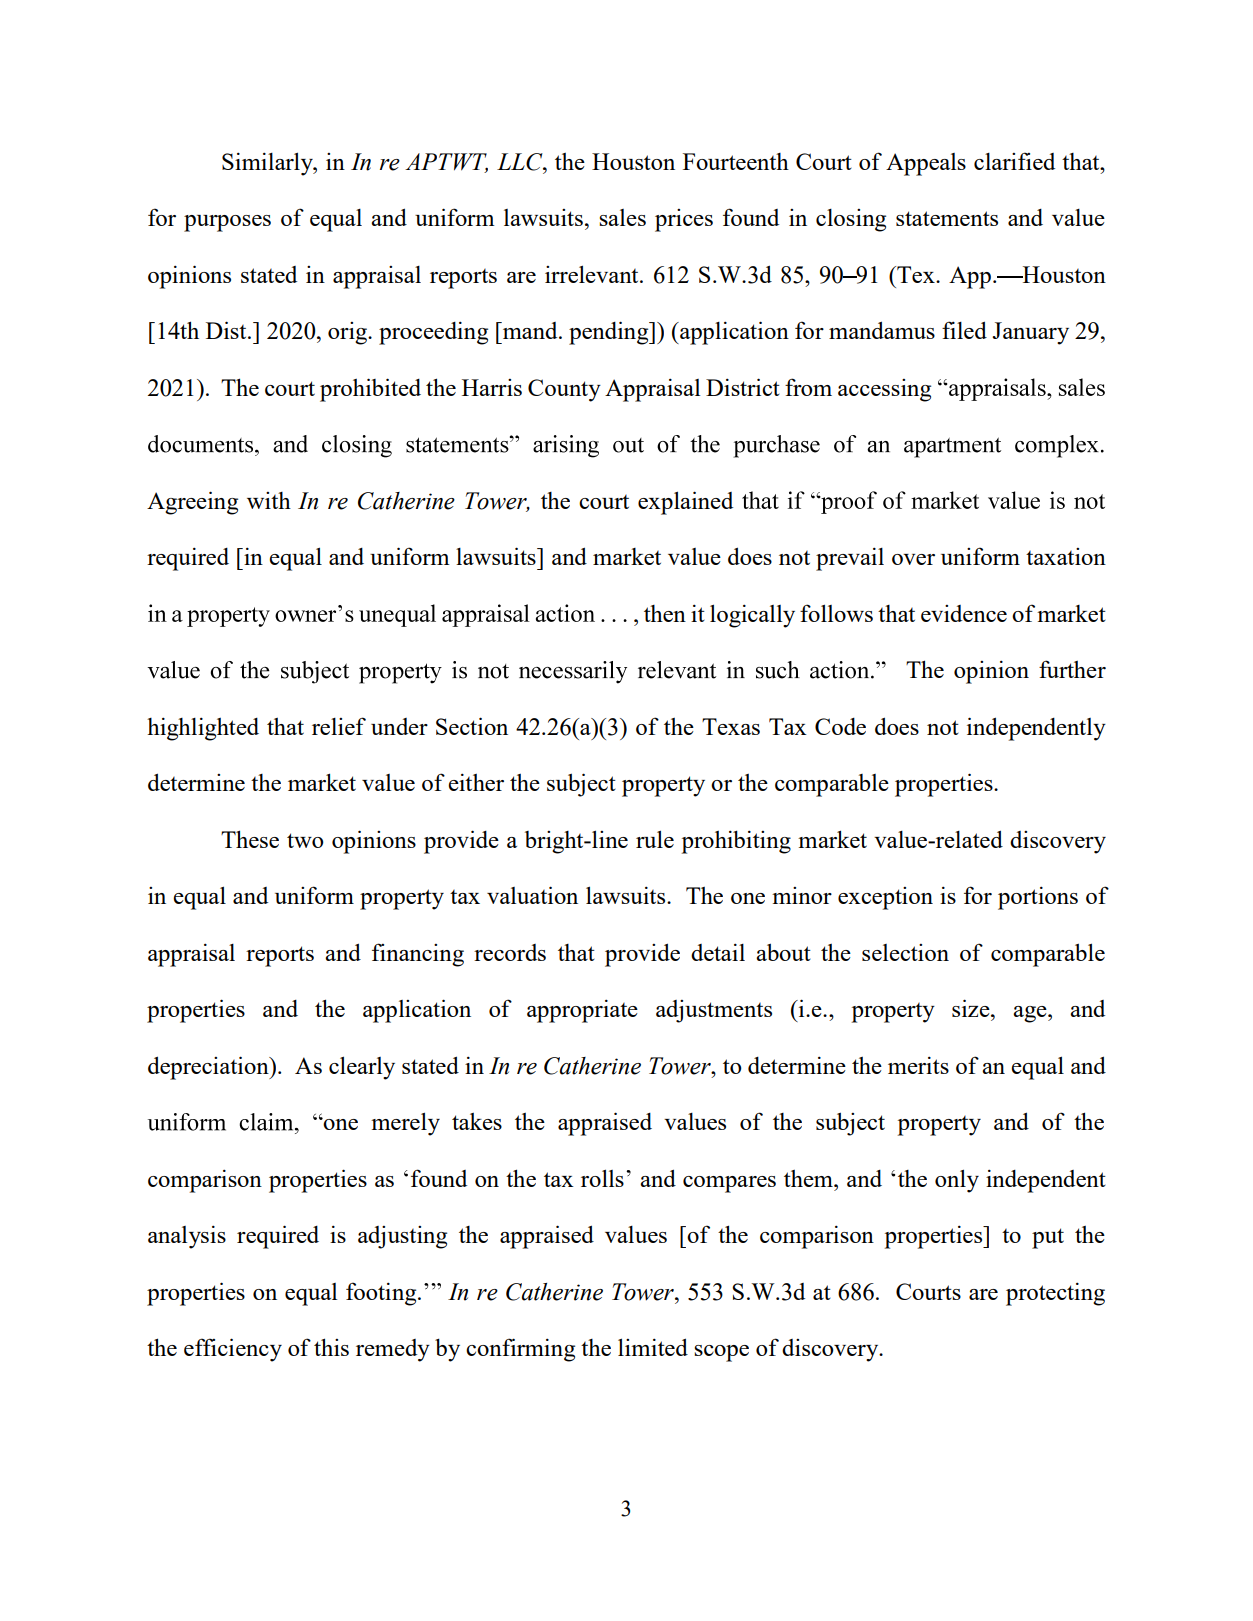 This screenshot has height=1621, width=1253. Describe the element at coordinates (339, 726) in the screenshot. I see `relief` at that location.
